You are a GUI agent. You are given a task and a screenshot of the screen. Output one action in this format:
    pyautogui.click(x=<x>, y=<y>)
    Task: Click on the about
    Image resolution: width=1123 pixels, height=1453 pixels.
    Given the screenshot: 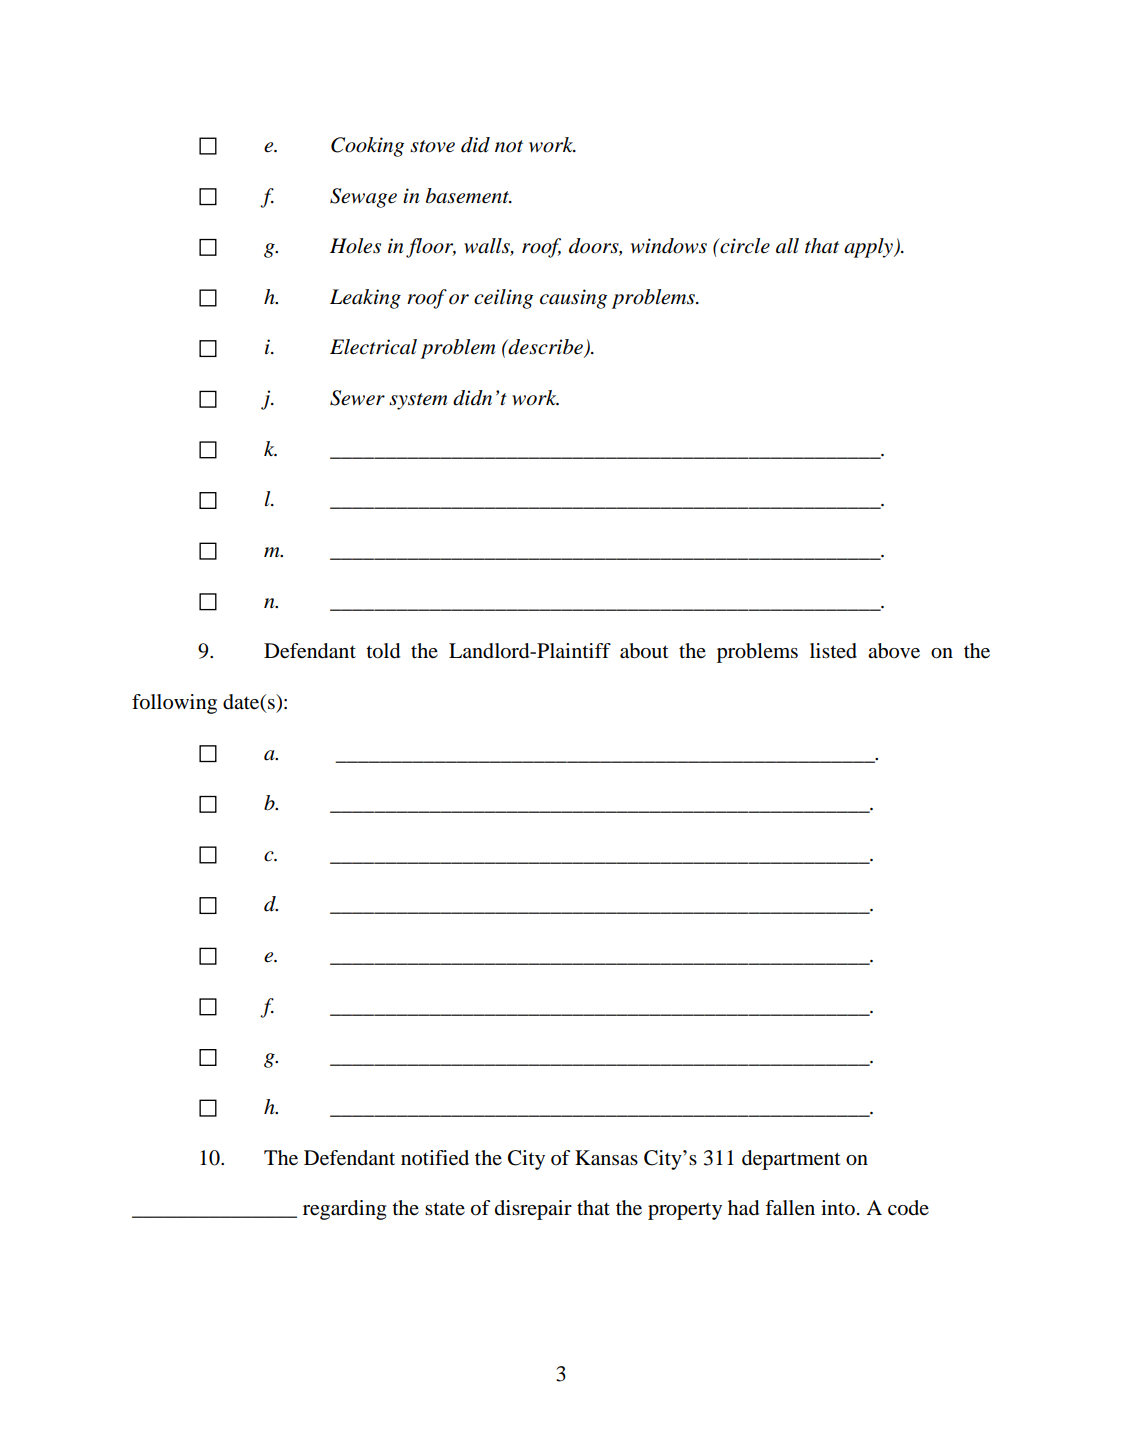 What is the action you would take?
    pyautogui.click(x=644, y=651)
